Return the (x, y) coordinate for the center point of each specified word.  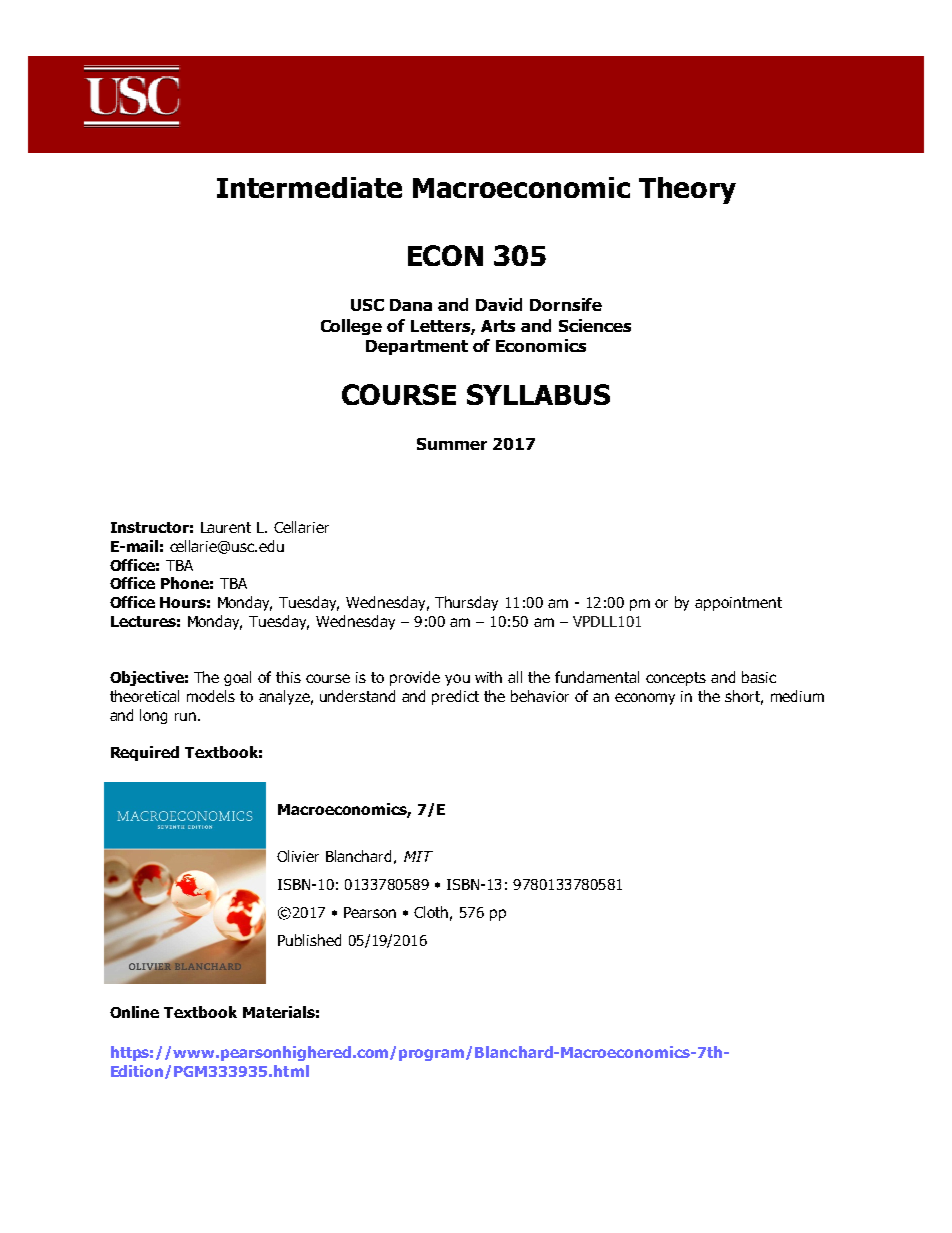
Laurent (226, 527)
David (499, 304)
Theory (687, 190)
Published (309, 940)
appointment (738, 604)
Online (134, 1012)
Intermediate (309, 187)
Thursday (466, 603)
